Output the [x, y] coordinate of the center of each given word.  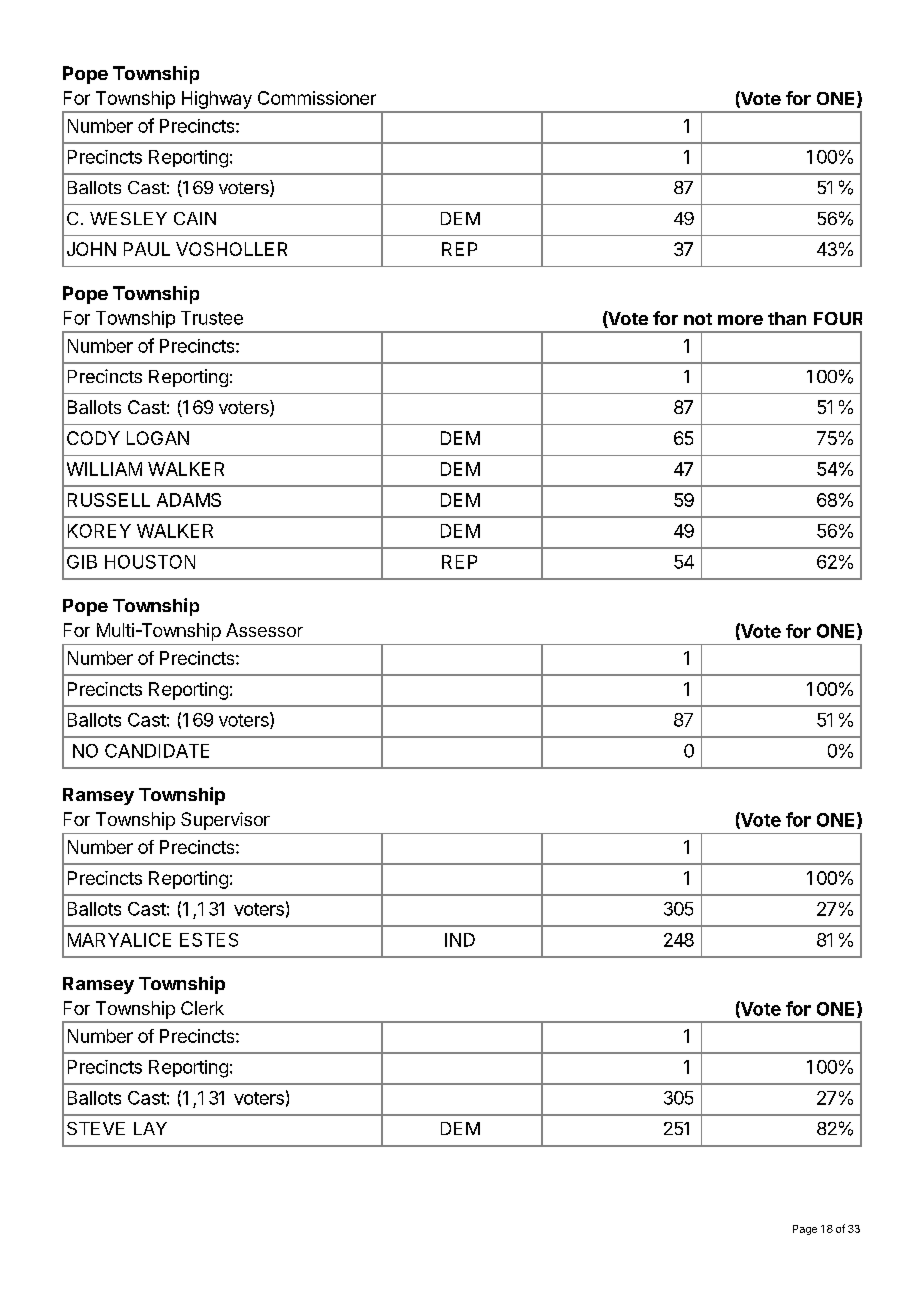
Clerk [202, 1008]
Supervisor [225, 821]
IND [460, 940]
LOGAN [158, 438]
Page [805, 1230]
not [698, 319]
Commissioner [317, 98]
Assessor [264, 630]
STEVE [96, 1128]
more [740, 320]
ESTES [209, 940]
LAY [150, 1128]
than [787, 318]
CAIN [195, 218]
